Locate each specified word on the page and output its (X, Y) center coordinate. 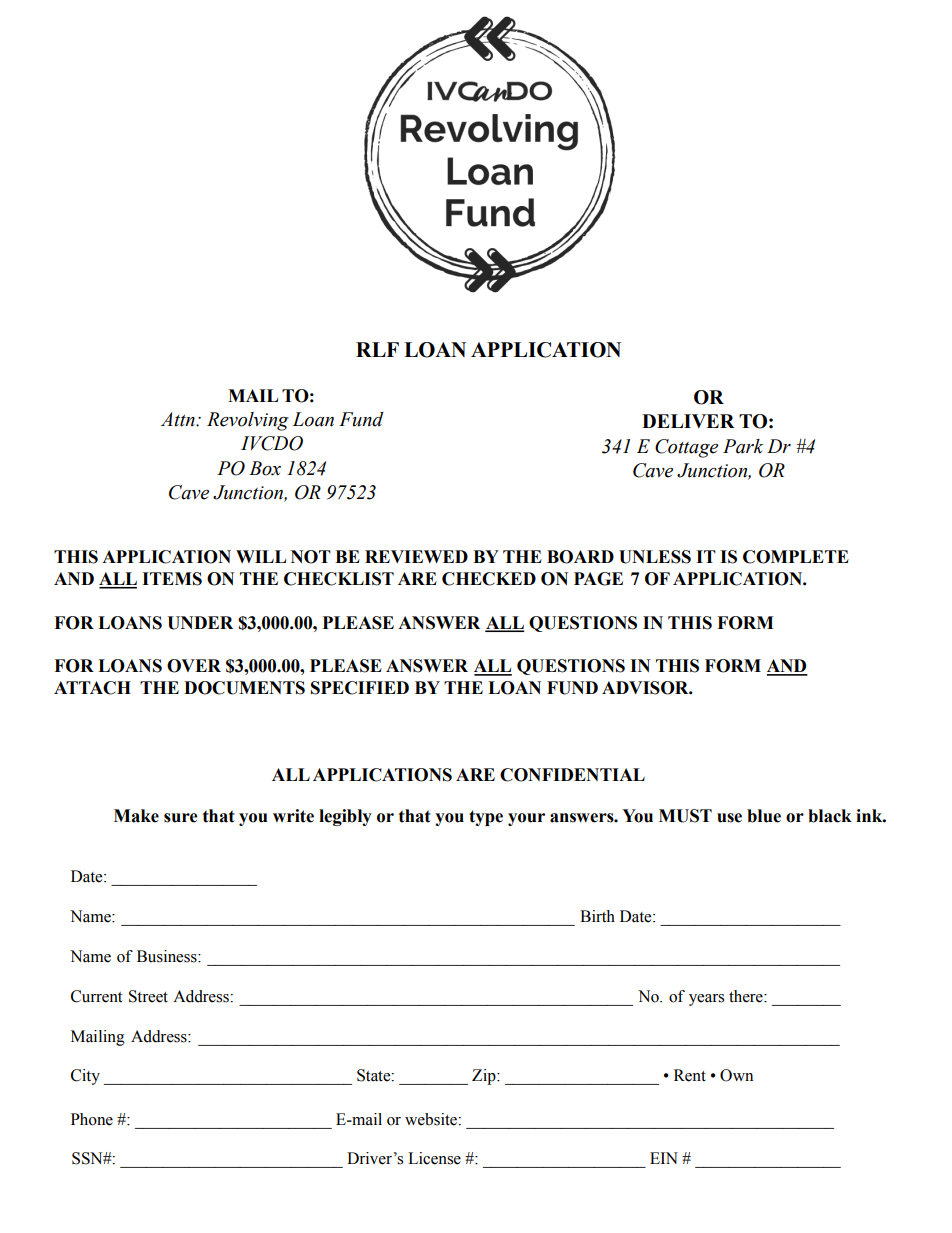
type (486, 818)
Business (168, 956)
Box (265, 468)
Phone (92, 1119)
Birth (597, 916)
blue (764, 816)
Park (743, 446)
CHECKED (489, 579)
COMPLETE (796, 557)
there (747, 996)
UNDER (200, 623)
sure (181, 818)
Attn (179, 419)
